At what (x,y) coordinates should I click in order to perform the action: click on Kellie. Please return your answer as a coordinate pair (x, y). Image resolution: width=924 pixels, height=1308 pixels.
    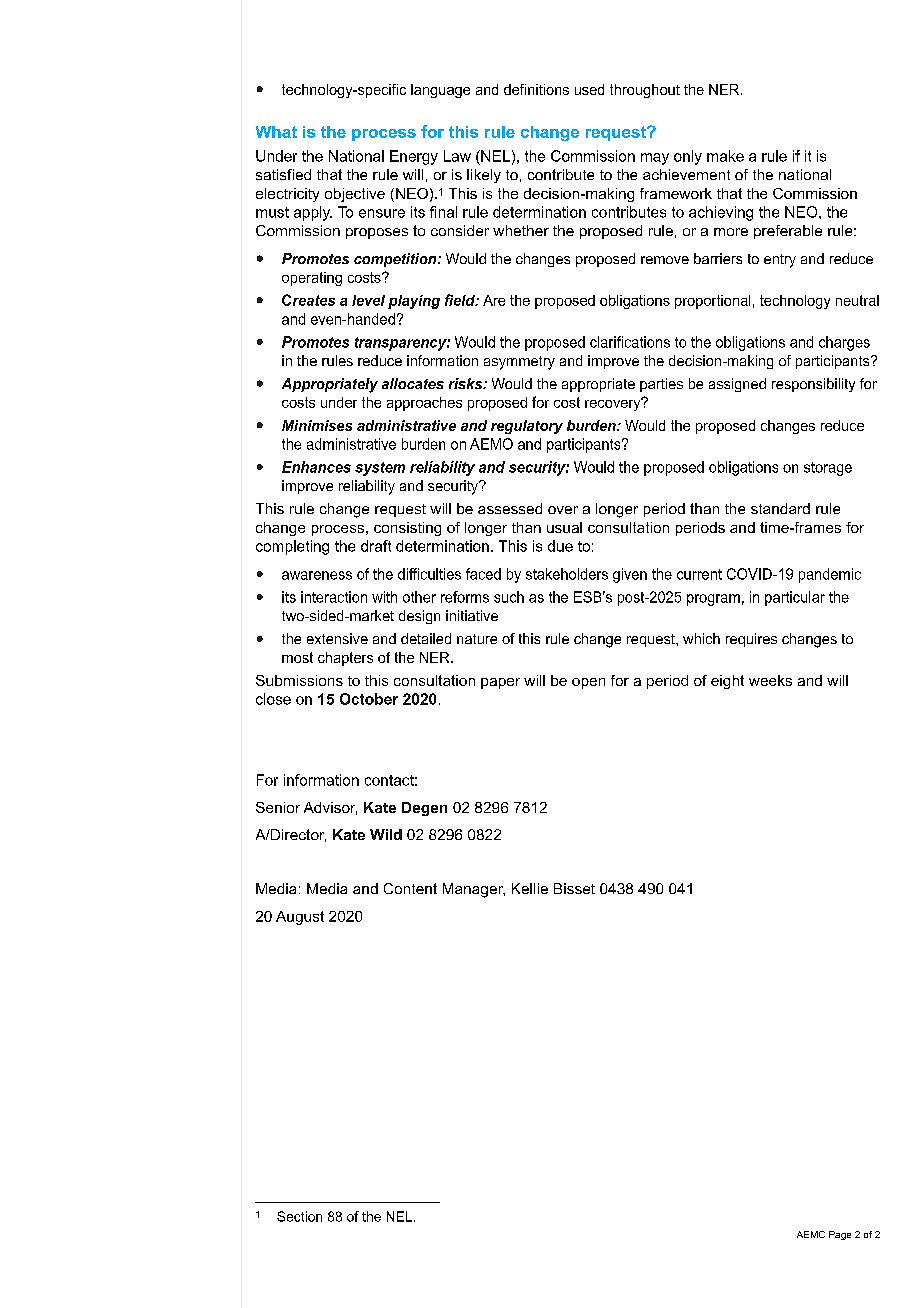
    Looking at the image, I should click on (530, 888).
